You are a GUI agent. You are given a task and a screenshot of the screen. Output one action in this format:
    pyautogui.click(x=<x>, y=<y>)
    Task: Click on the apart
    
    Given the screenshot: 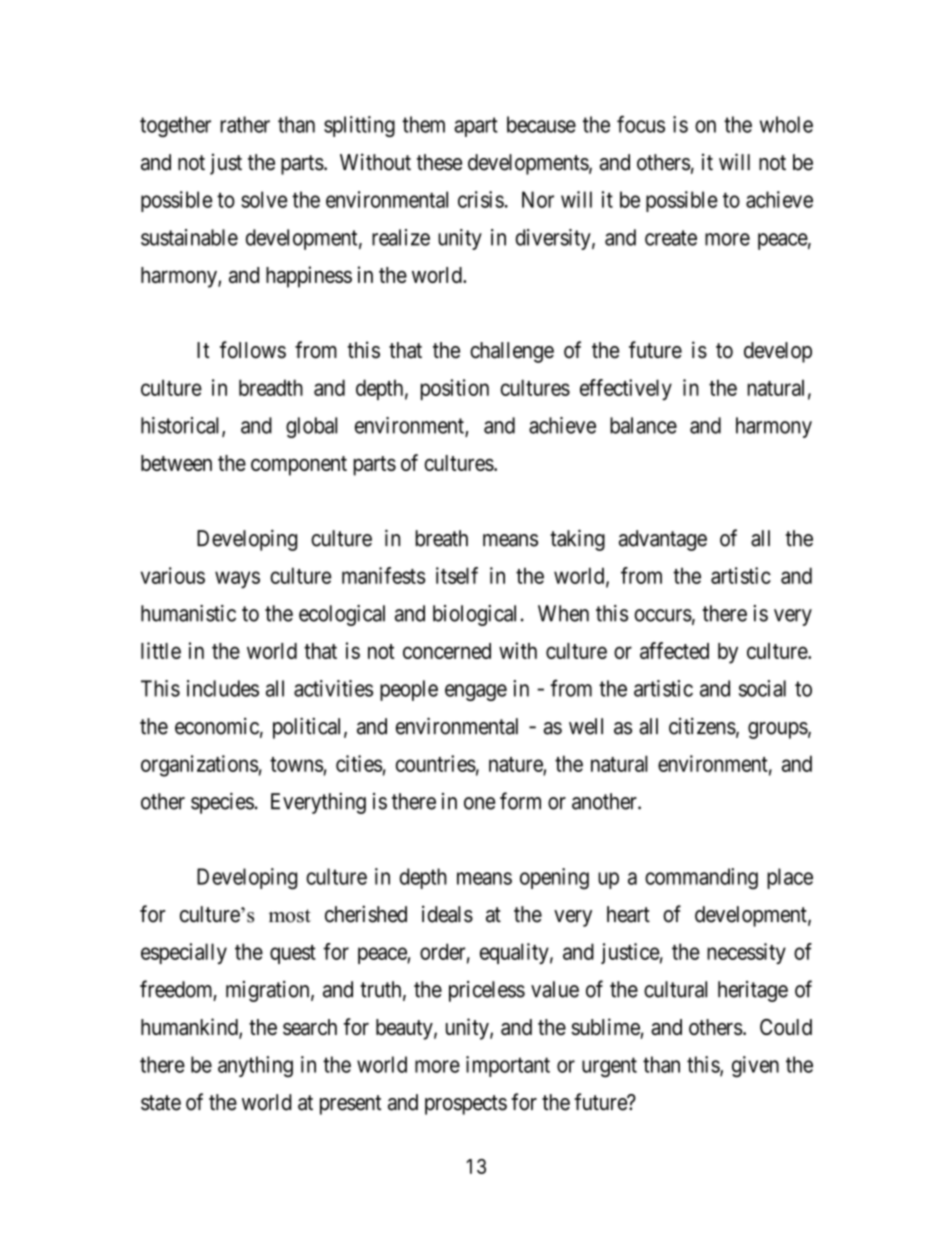 What is the action you would take?
    pyautogui.click(x=476, y=127)
